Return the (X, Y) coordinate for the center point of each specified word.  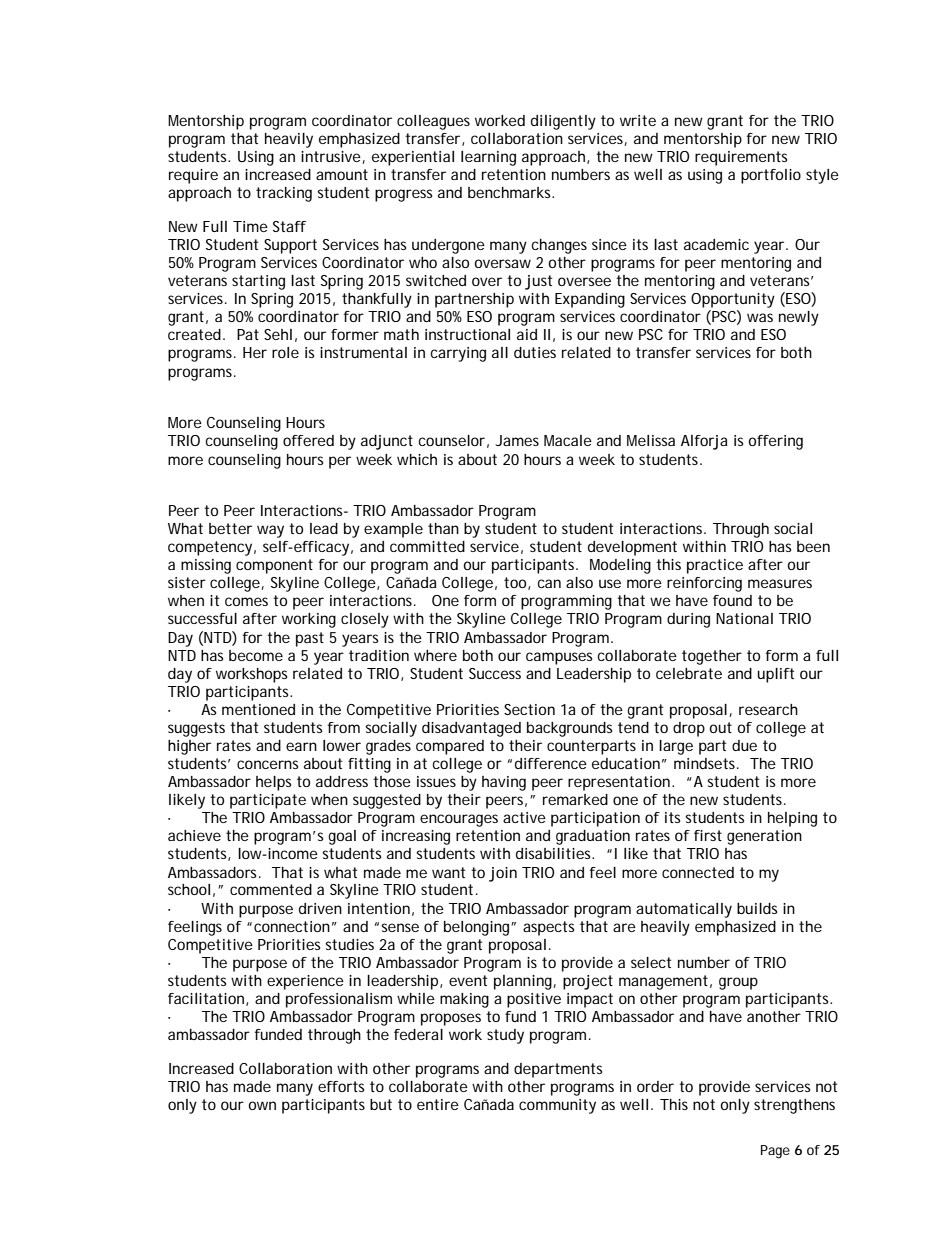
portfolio (771, 176)
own (262, 1105)
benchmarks (511, 192)
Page (775, 1152)
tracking (284, 194)
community (557, 1106)
